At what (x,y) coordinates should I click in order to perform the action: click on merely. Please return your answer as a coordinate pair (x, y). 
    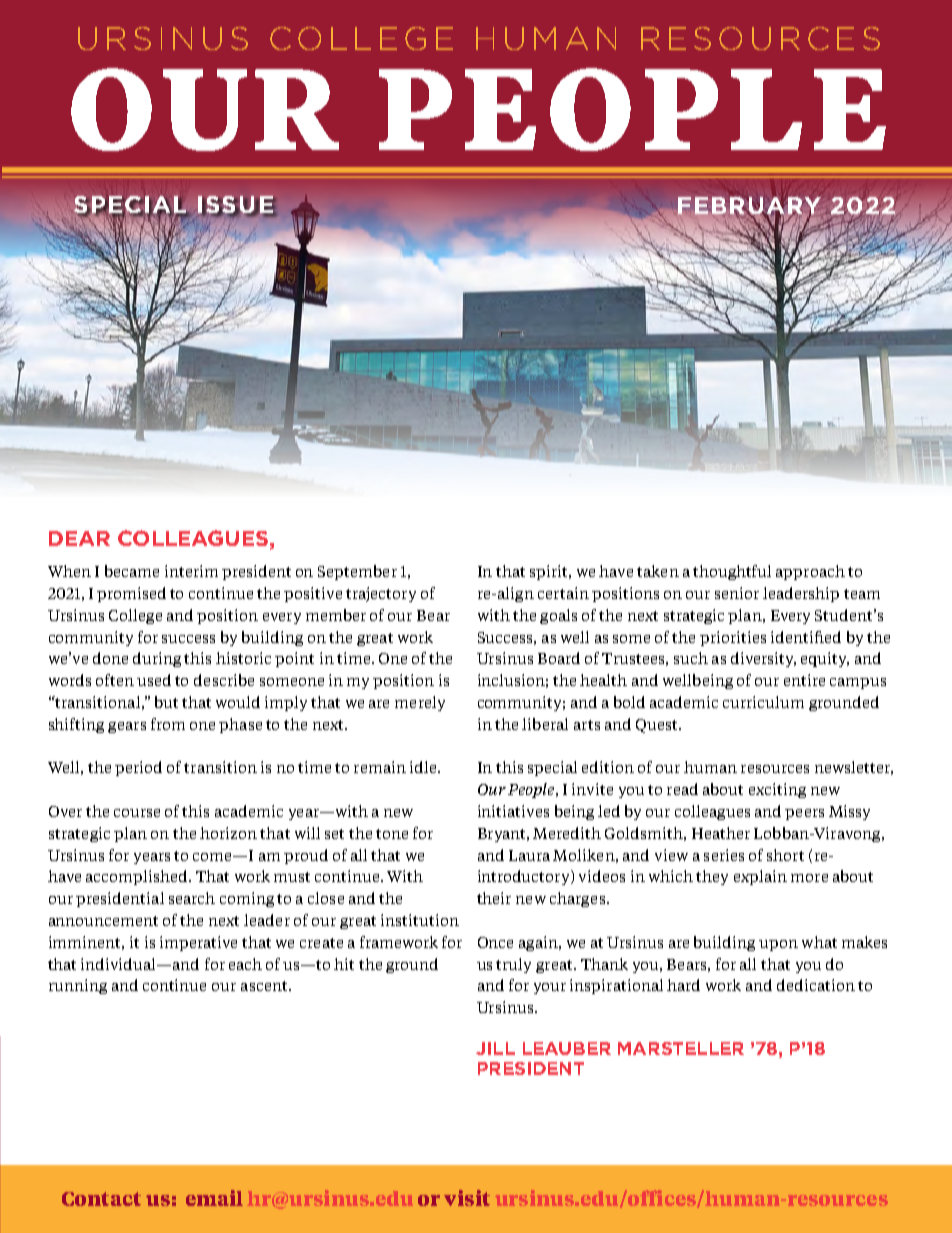
    Looking at the image, I should click on (420, 703).
